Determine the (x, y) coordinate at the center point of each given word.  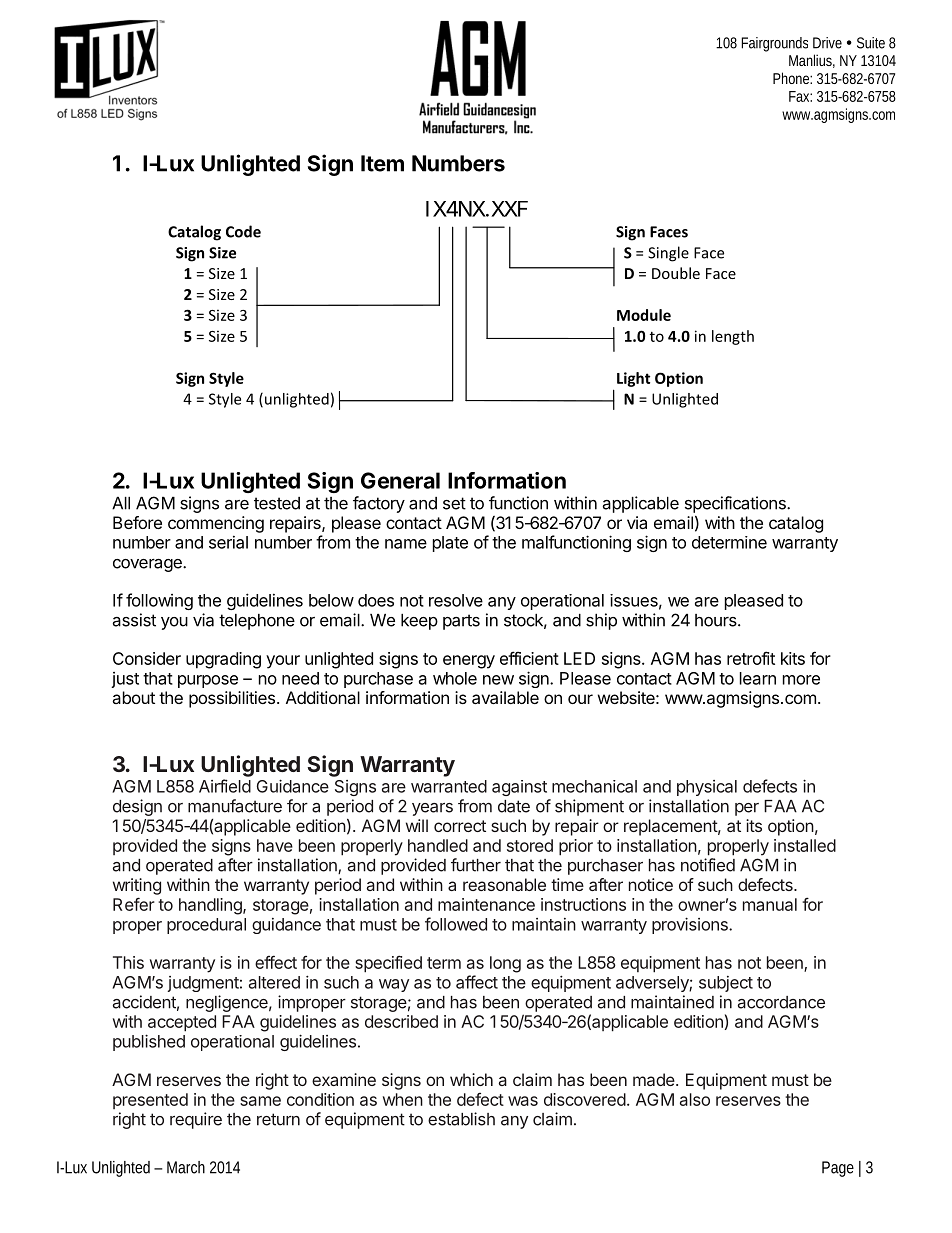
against (519, 788)
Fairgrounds (774, 44)
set (454, 503)
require (196, 1120)
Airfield (225, 786)
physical (707, 788)
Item (382, 163)
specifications (736, 504)
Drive (827, 43)
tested (277, 503)
